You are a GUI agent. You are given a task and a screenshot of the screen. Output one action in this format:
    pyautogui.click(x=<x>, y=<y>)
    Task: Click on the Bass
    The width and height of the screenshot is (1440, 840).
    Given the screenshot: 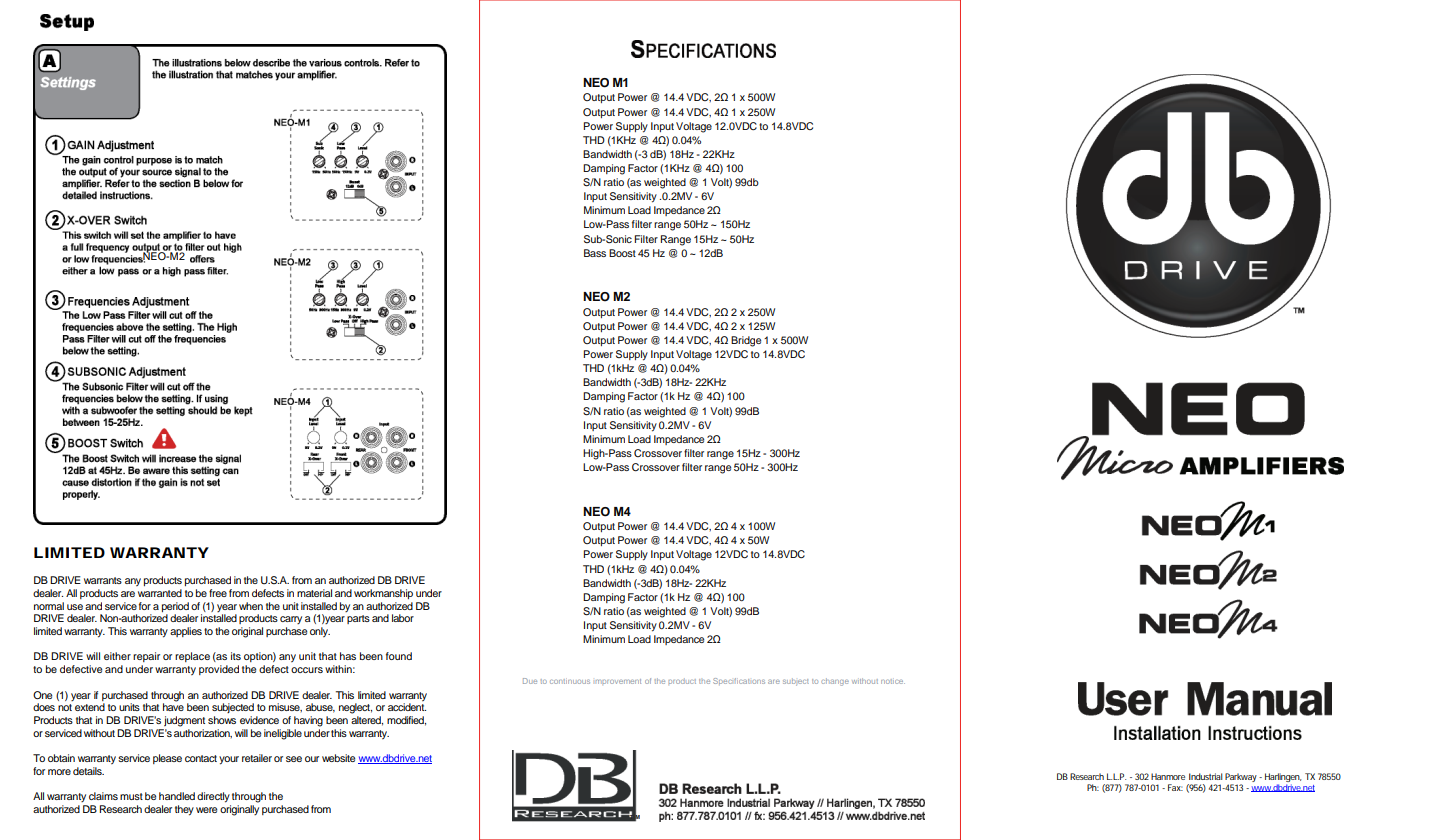 What is the action you would take?
    pyautogui.click(x=595, y=253)
